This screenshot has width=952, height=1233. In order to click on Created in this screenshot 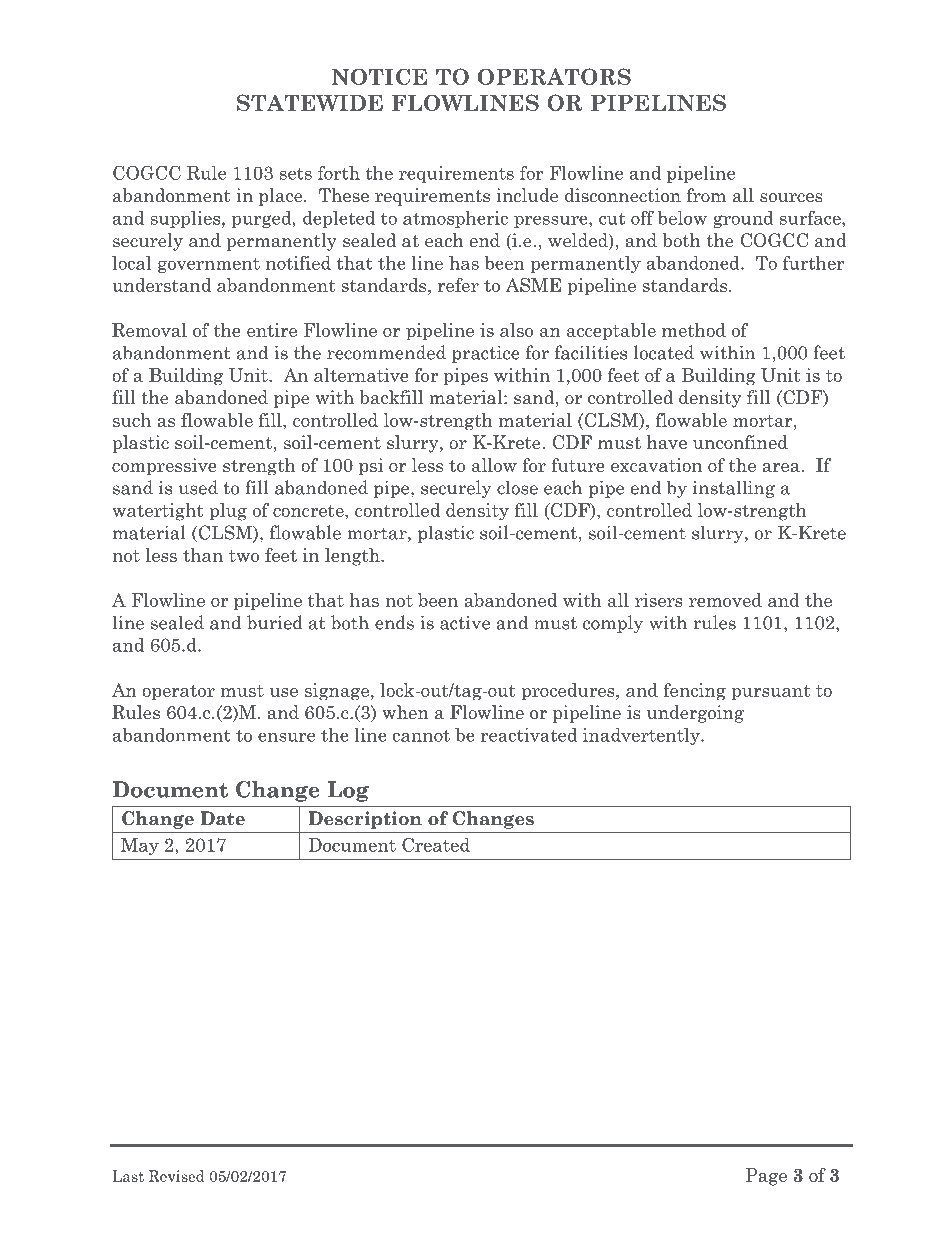, I will do `click(436, 844)`.
